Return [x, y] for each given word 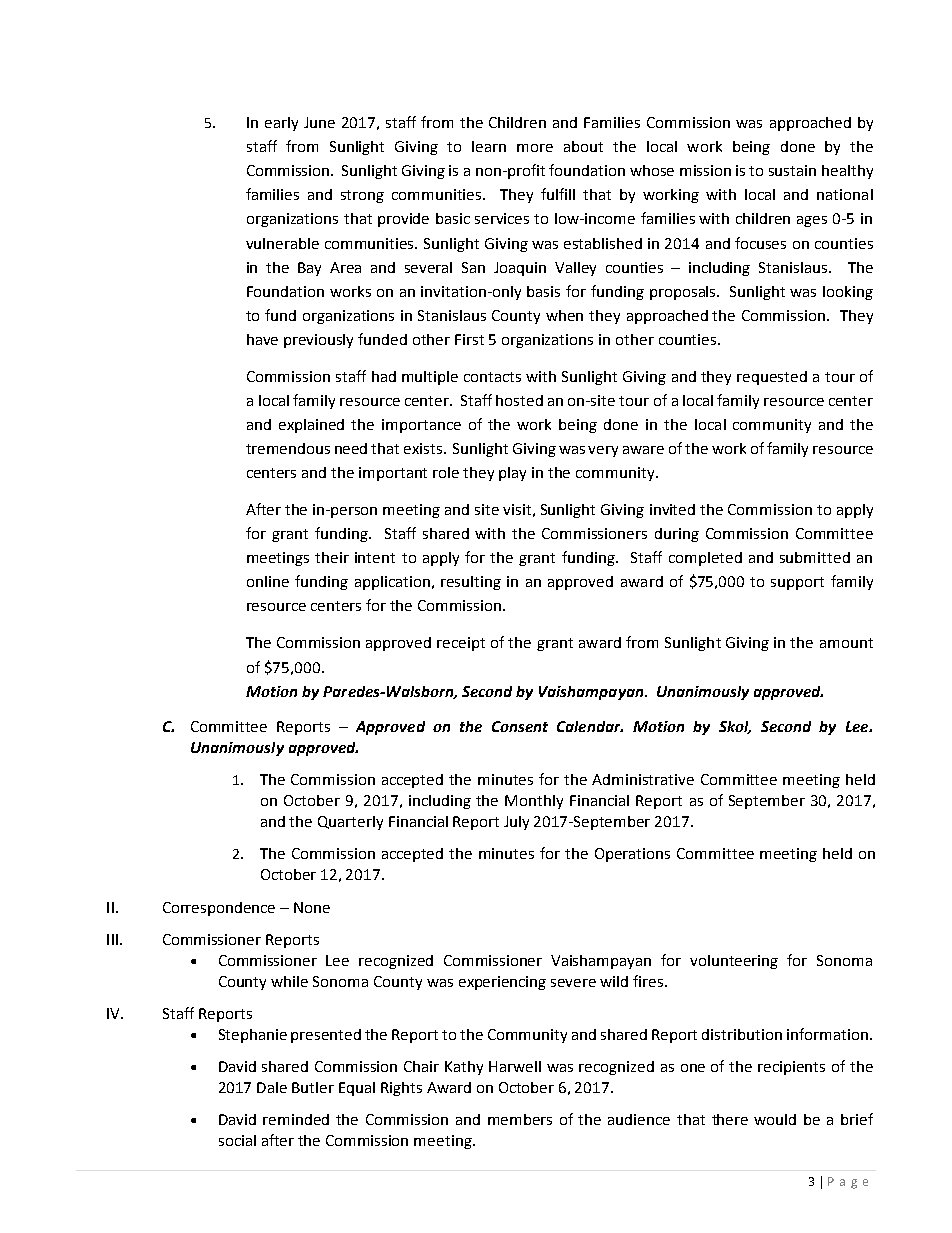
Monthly [534, 802]
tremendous [288, 448]
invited [672, 509]
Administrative [643, 779]
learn [489, 146]
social [237, 1140]
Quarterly [350, 823]
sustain [792, 170]
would [775, 1119]
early [281, 124]
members [520, 1119]
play [512, 474]
